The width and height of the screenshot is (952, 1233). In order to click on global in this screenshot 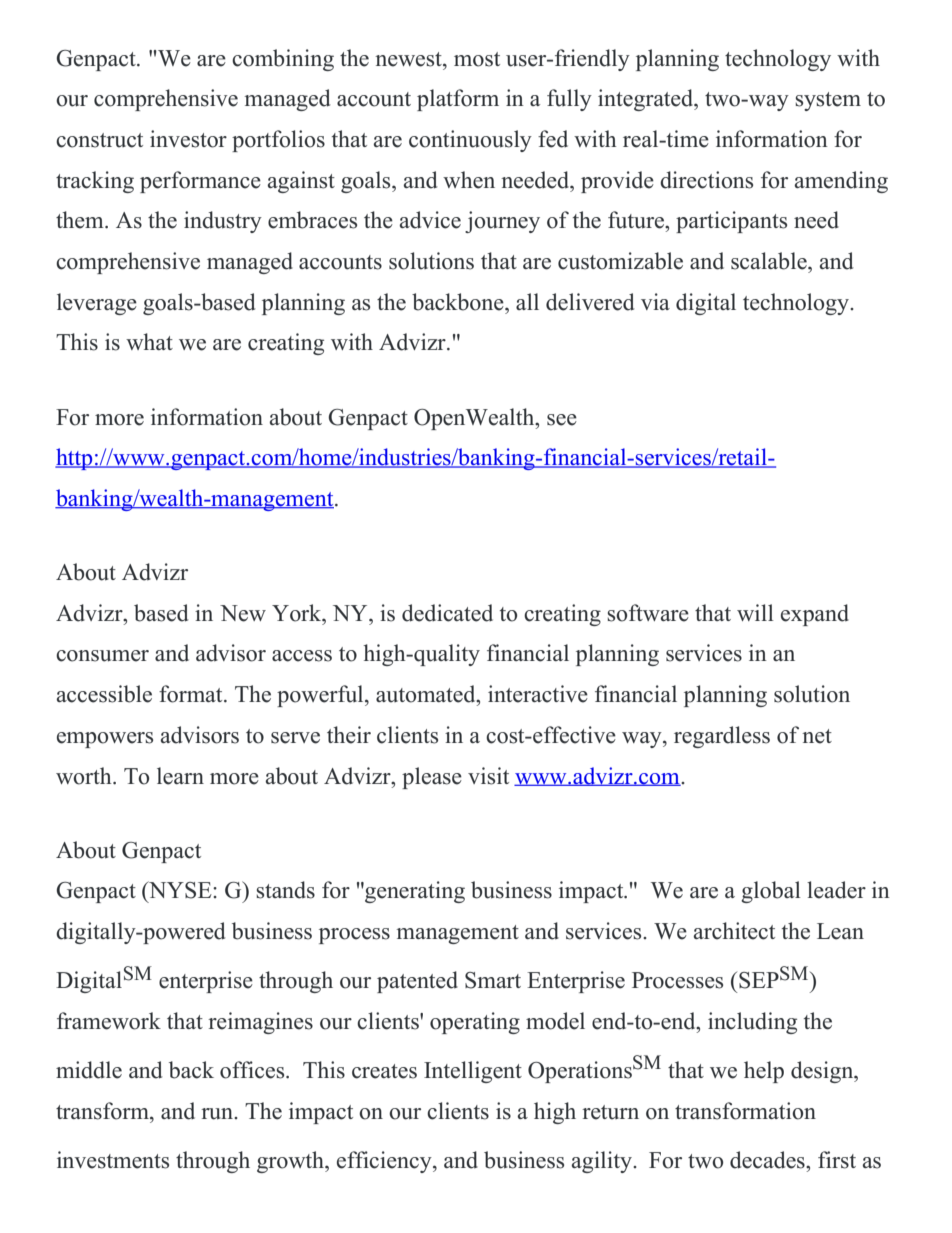, I will do `click(771, 892)`.
